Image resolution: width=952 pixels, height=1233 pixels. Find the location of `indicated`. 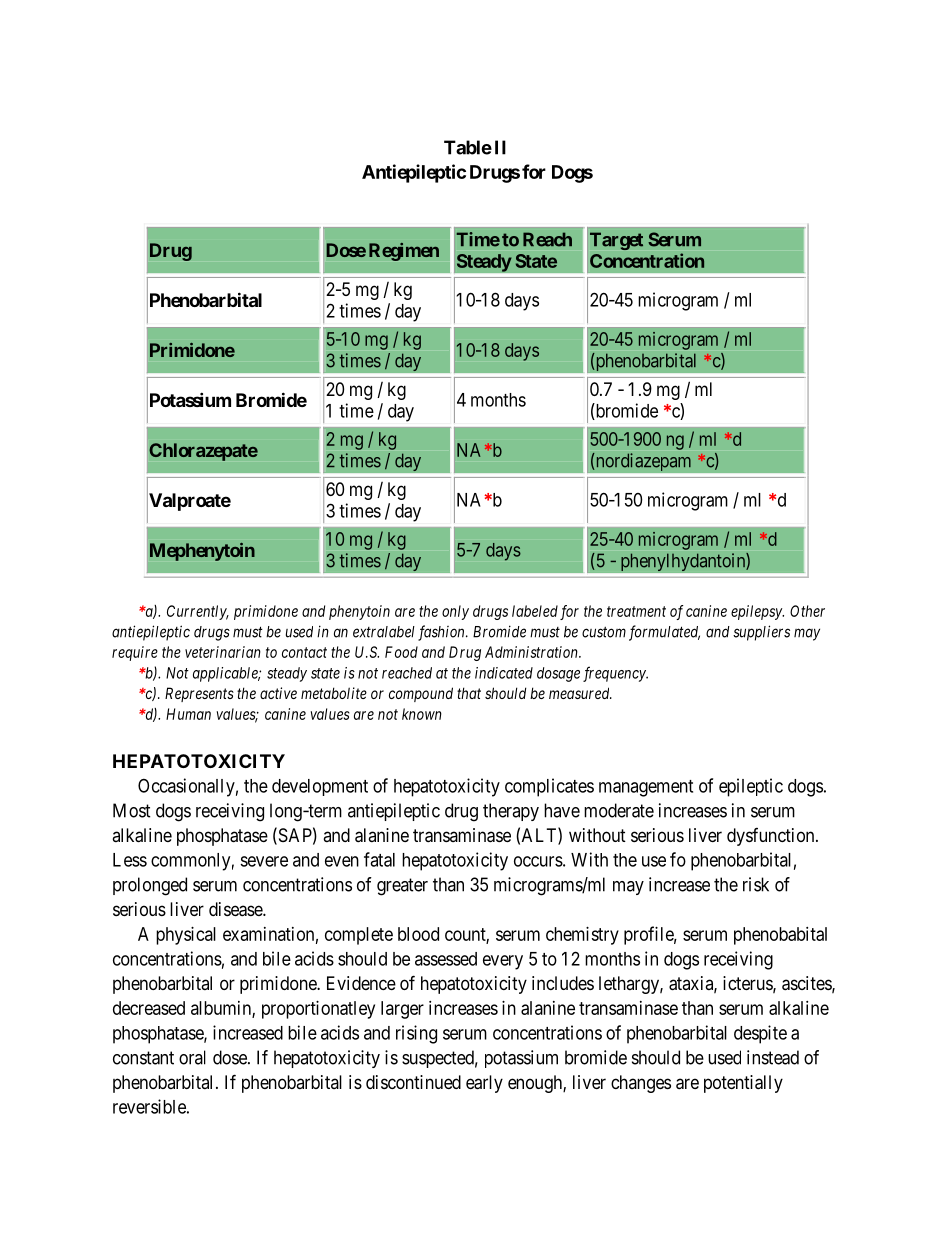

indicated is located at coordinates (504, 673).
